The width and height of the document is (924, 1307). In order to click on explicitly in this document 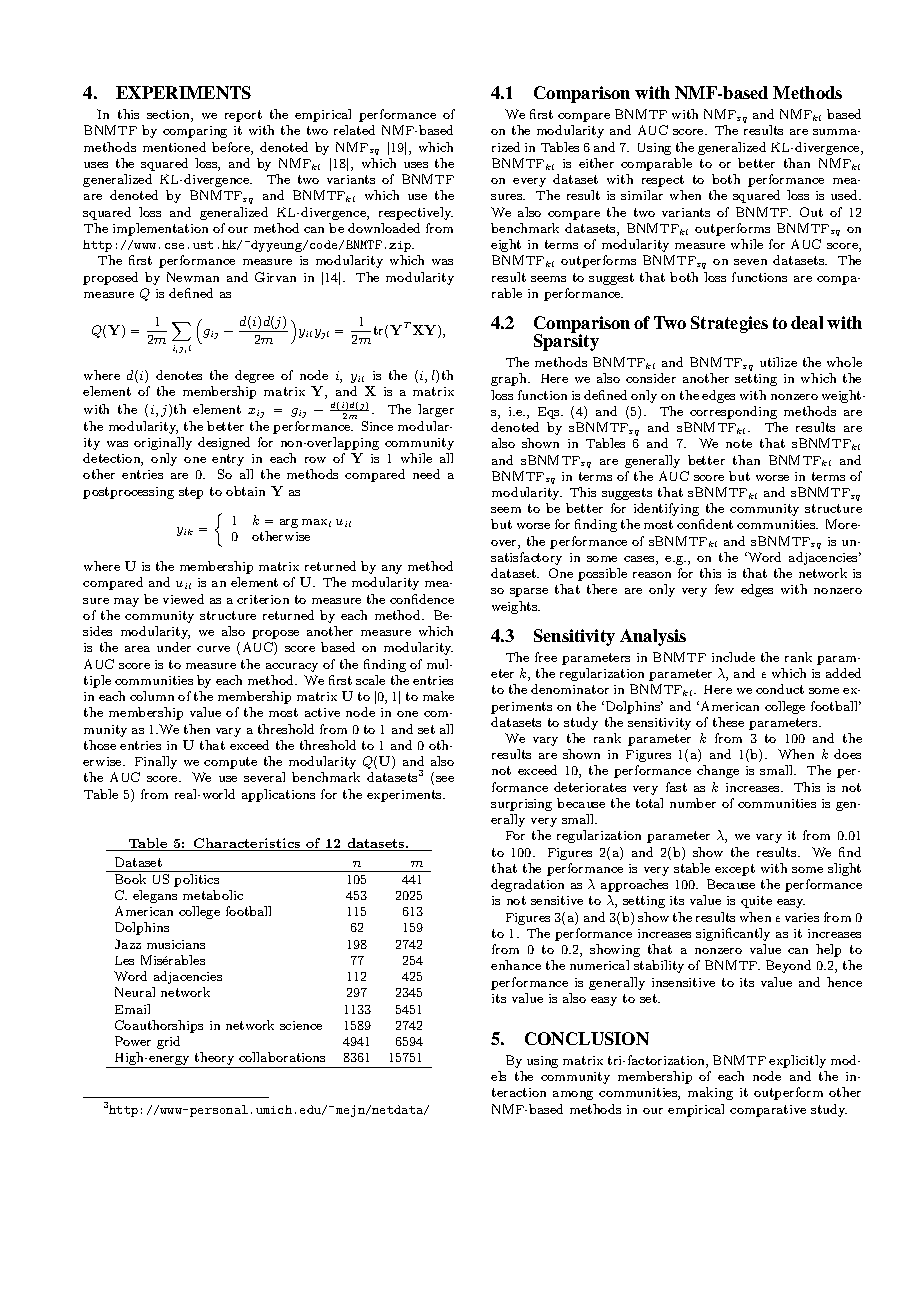, I will do `click(797, 1061)`.
